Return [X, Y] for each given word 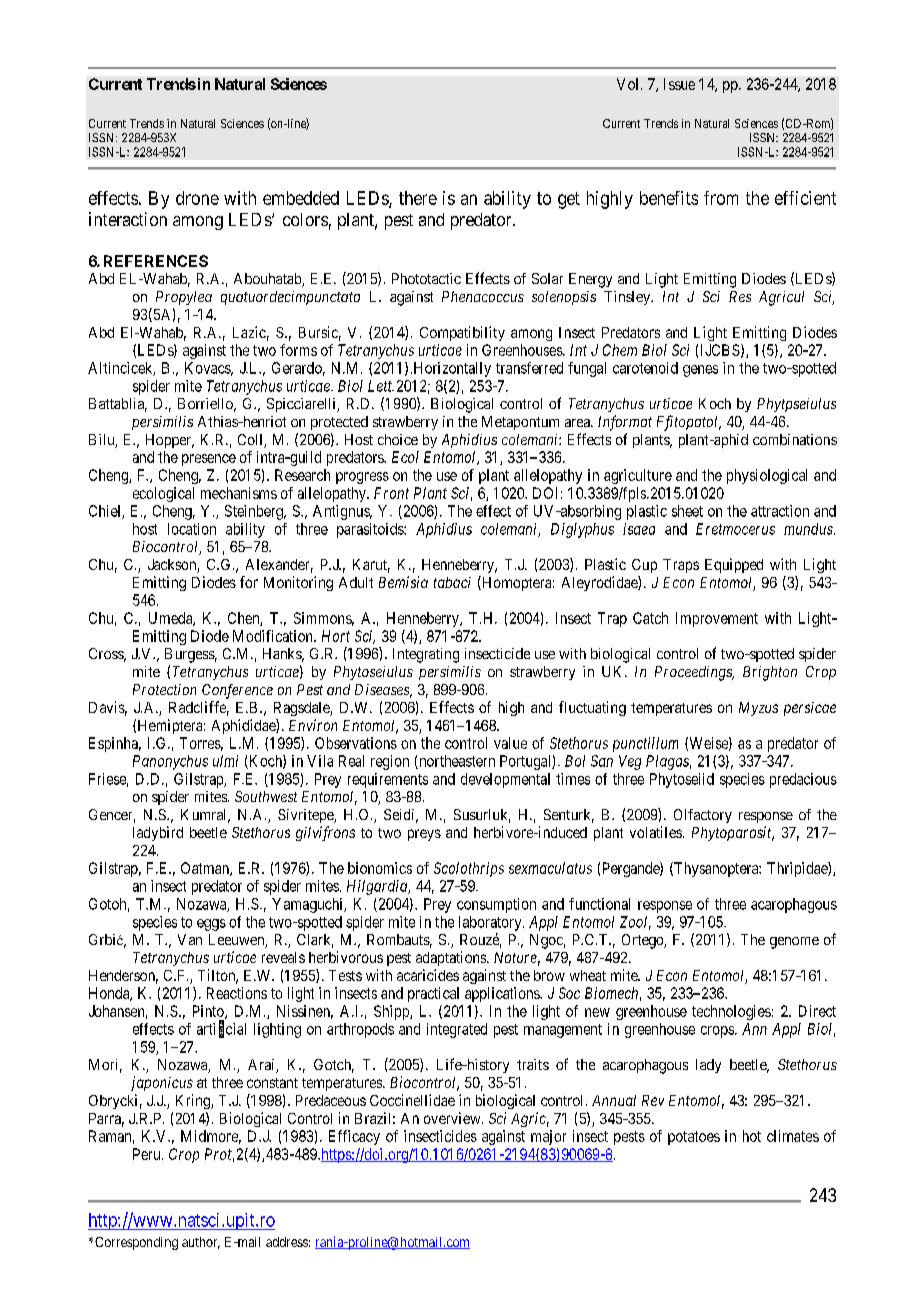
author [201, 1243]
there [418, 198]
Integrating [426, 655]
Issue [679, 84]
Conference [237, 691]
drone [197, 198]
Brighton [770, 673]
